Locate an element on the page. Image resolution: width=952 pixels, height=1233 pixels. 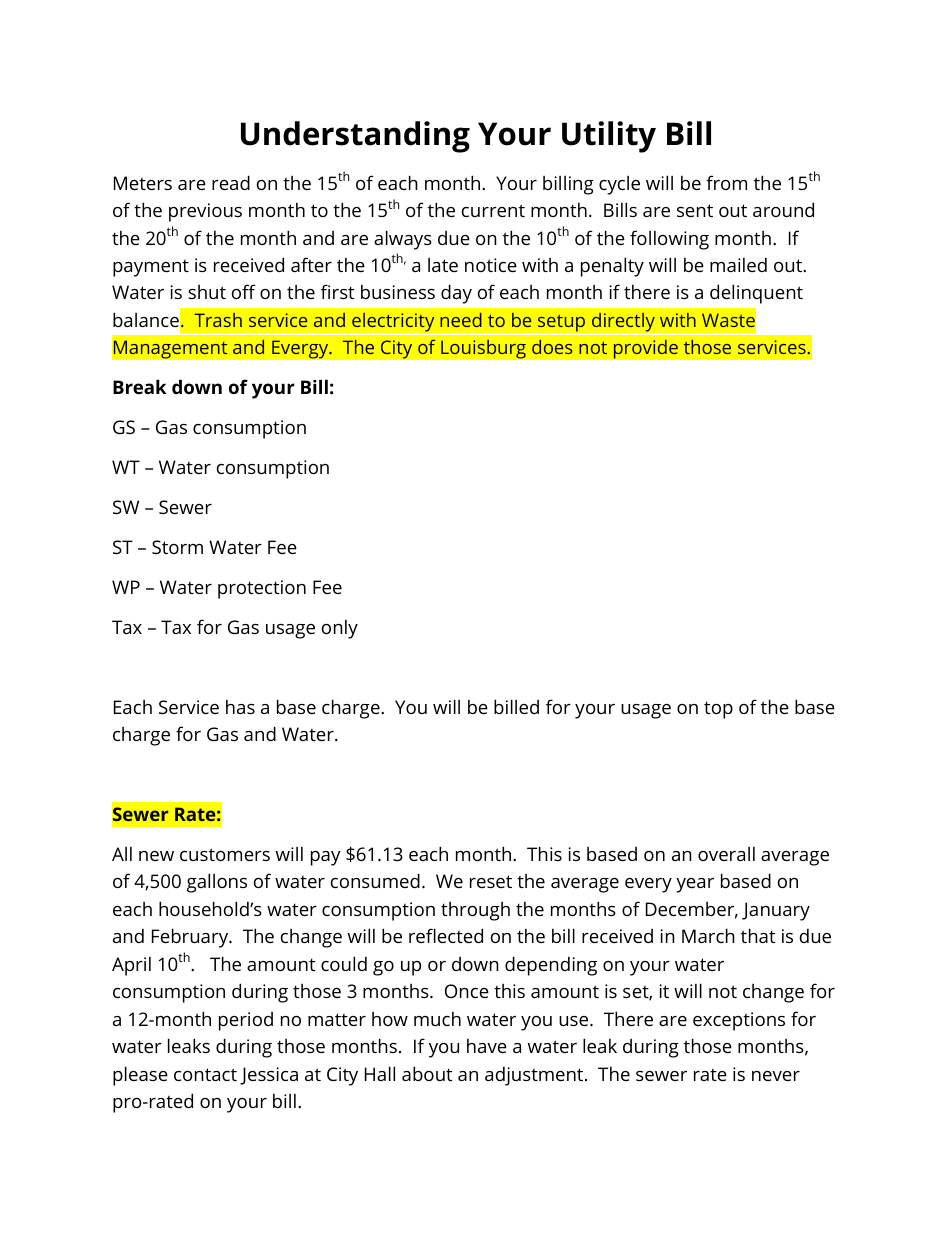
contact is located at coordinates (205, 1074).
